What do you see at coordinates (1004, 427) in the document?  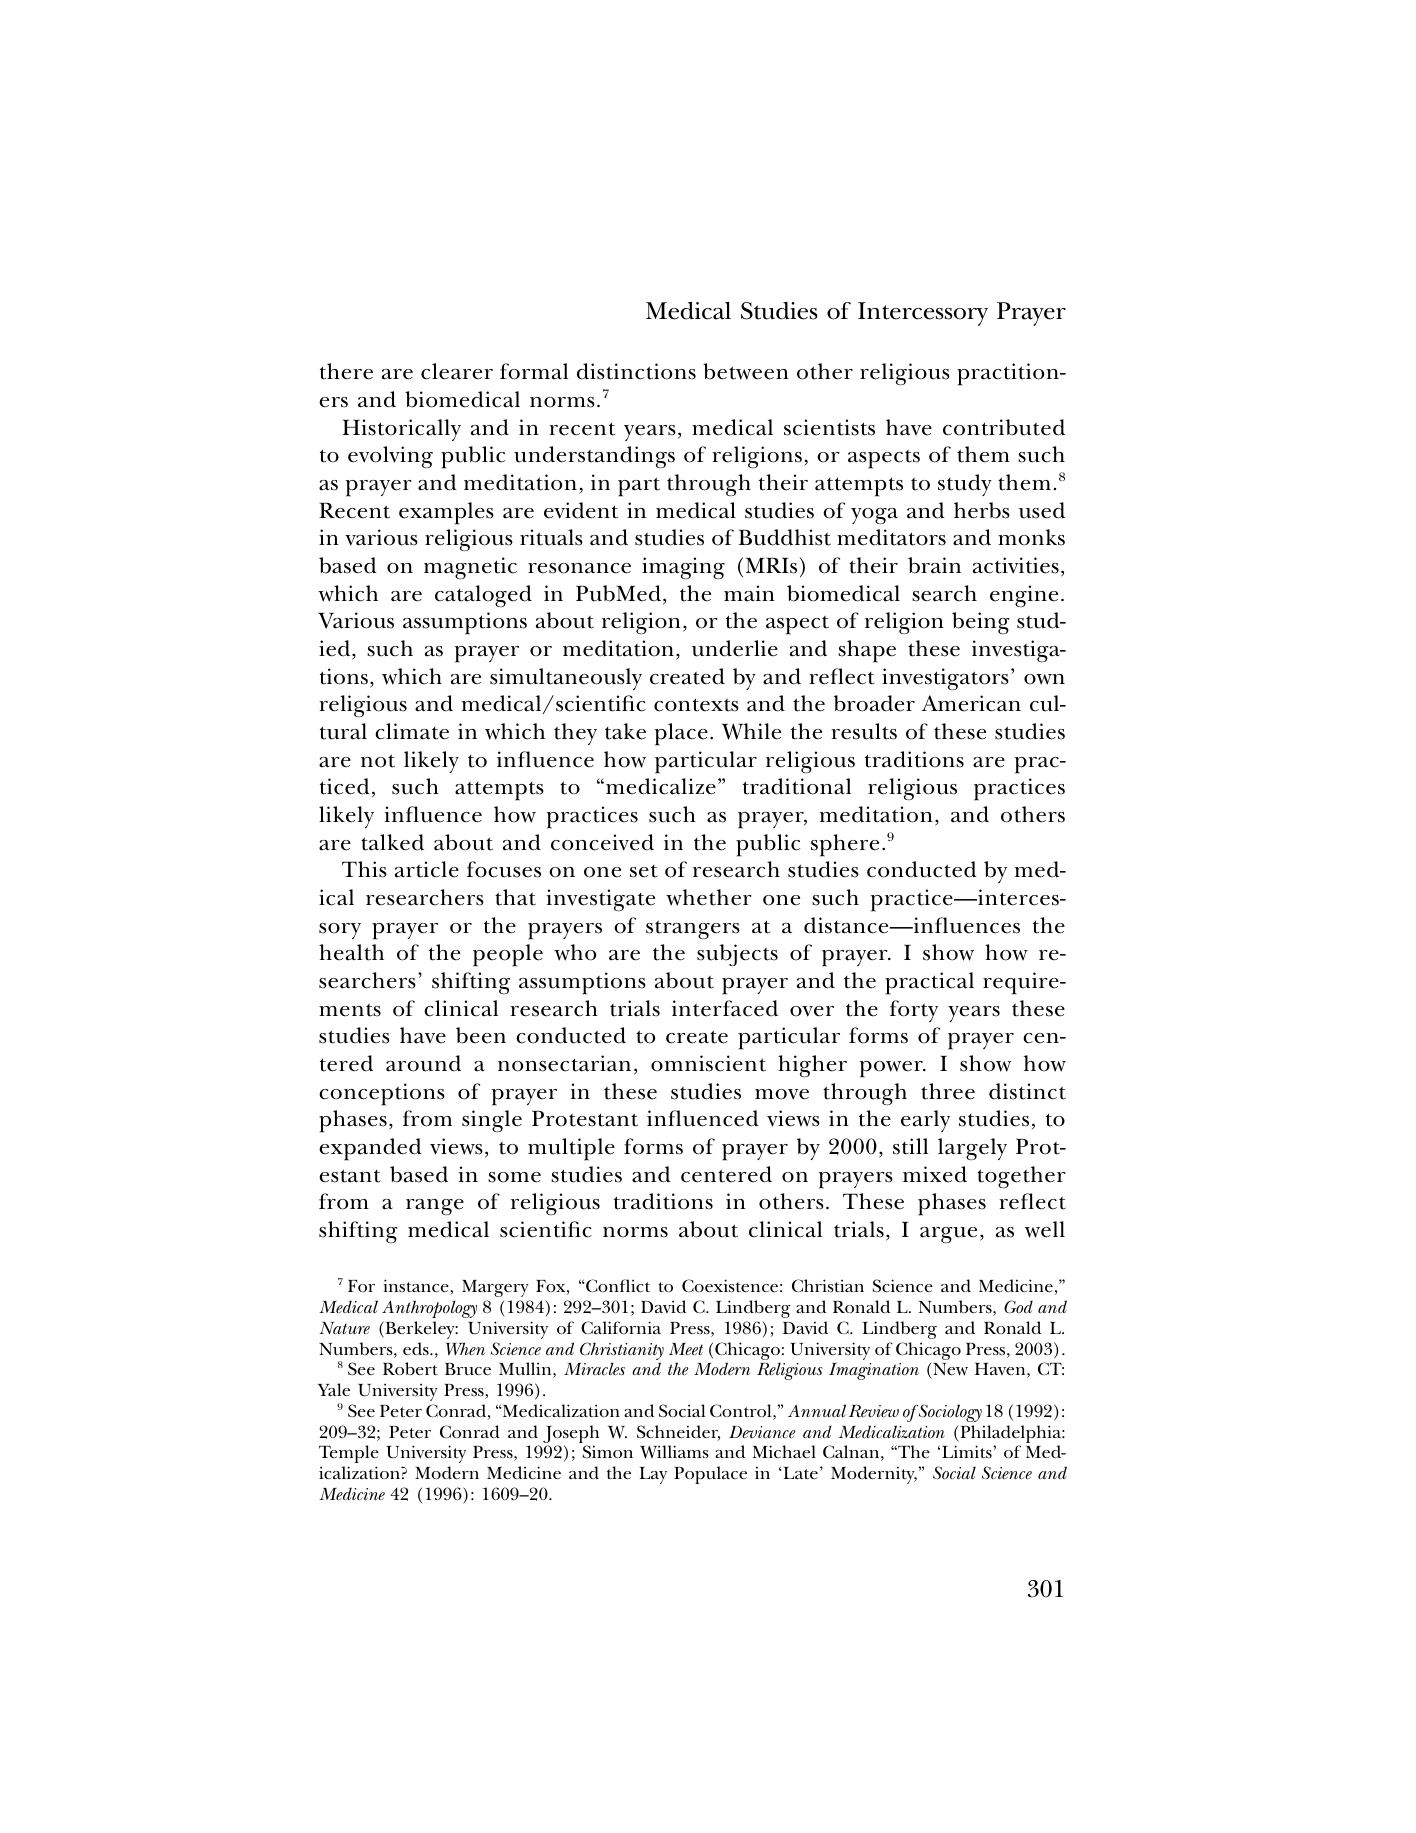 I see `contributed` at bounding box center [1004, 427].
